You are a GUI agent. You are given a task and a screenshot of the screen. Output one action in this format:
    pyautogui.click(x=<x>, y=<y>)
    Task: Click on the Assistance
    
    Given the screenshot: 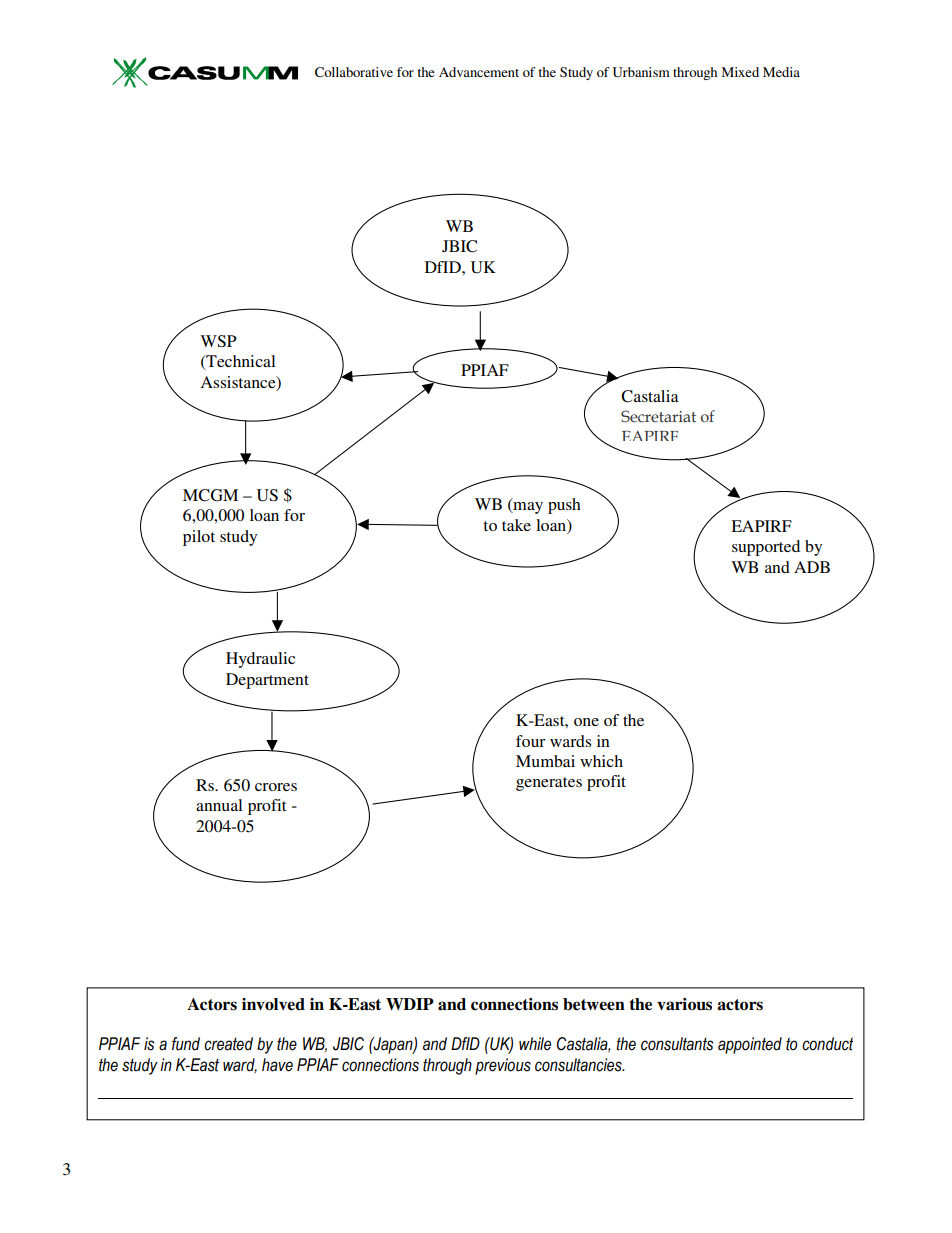 What is the action you would take?
    pyautogui.click(x=239, y=383)
